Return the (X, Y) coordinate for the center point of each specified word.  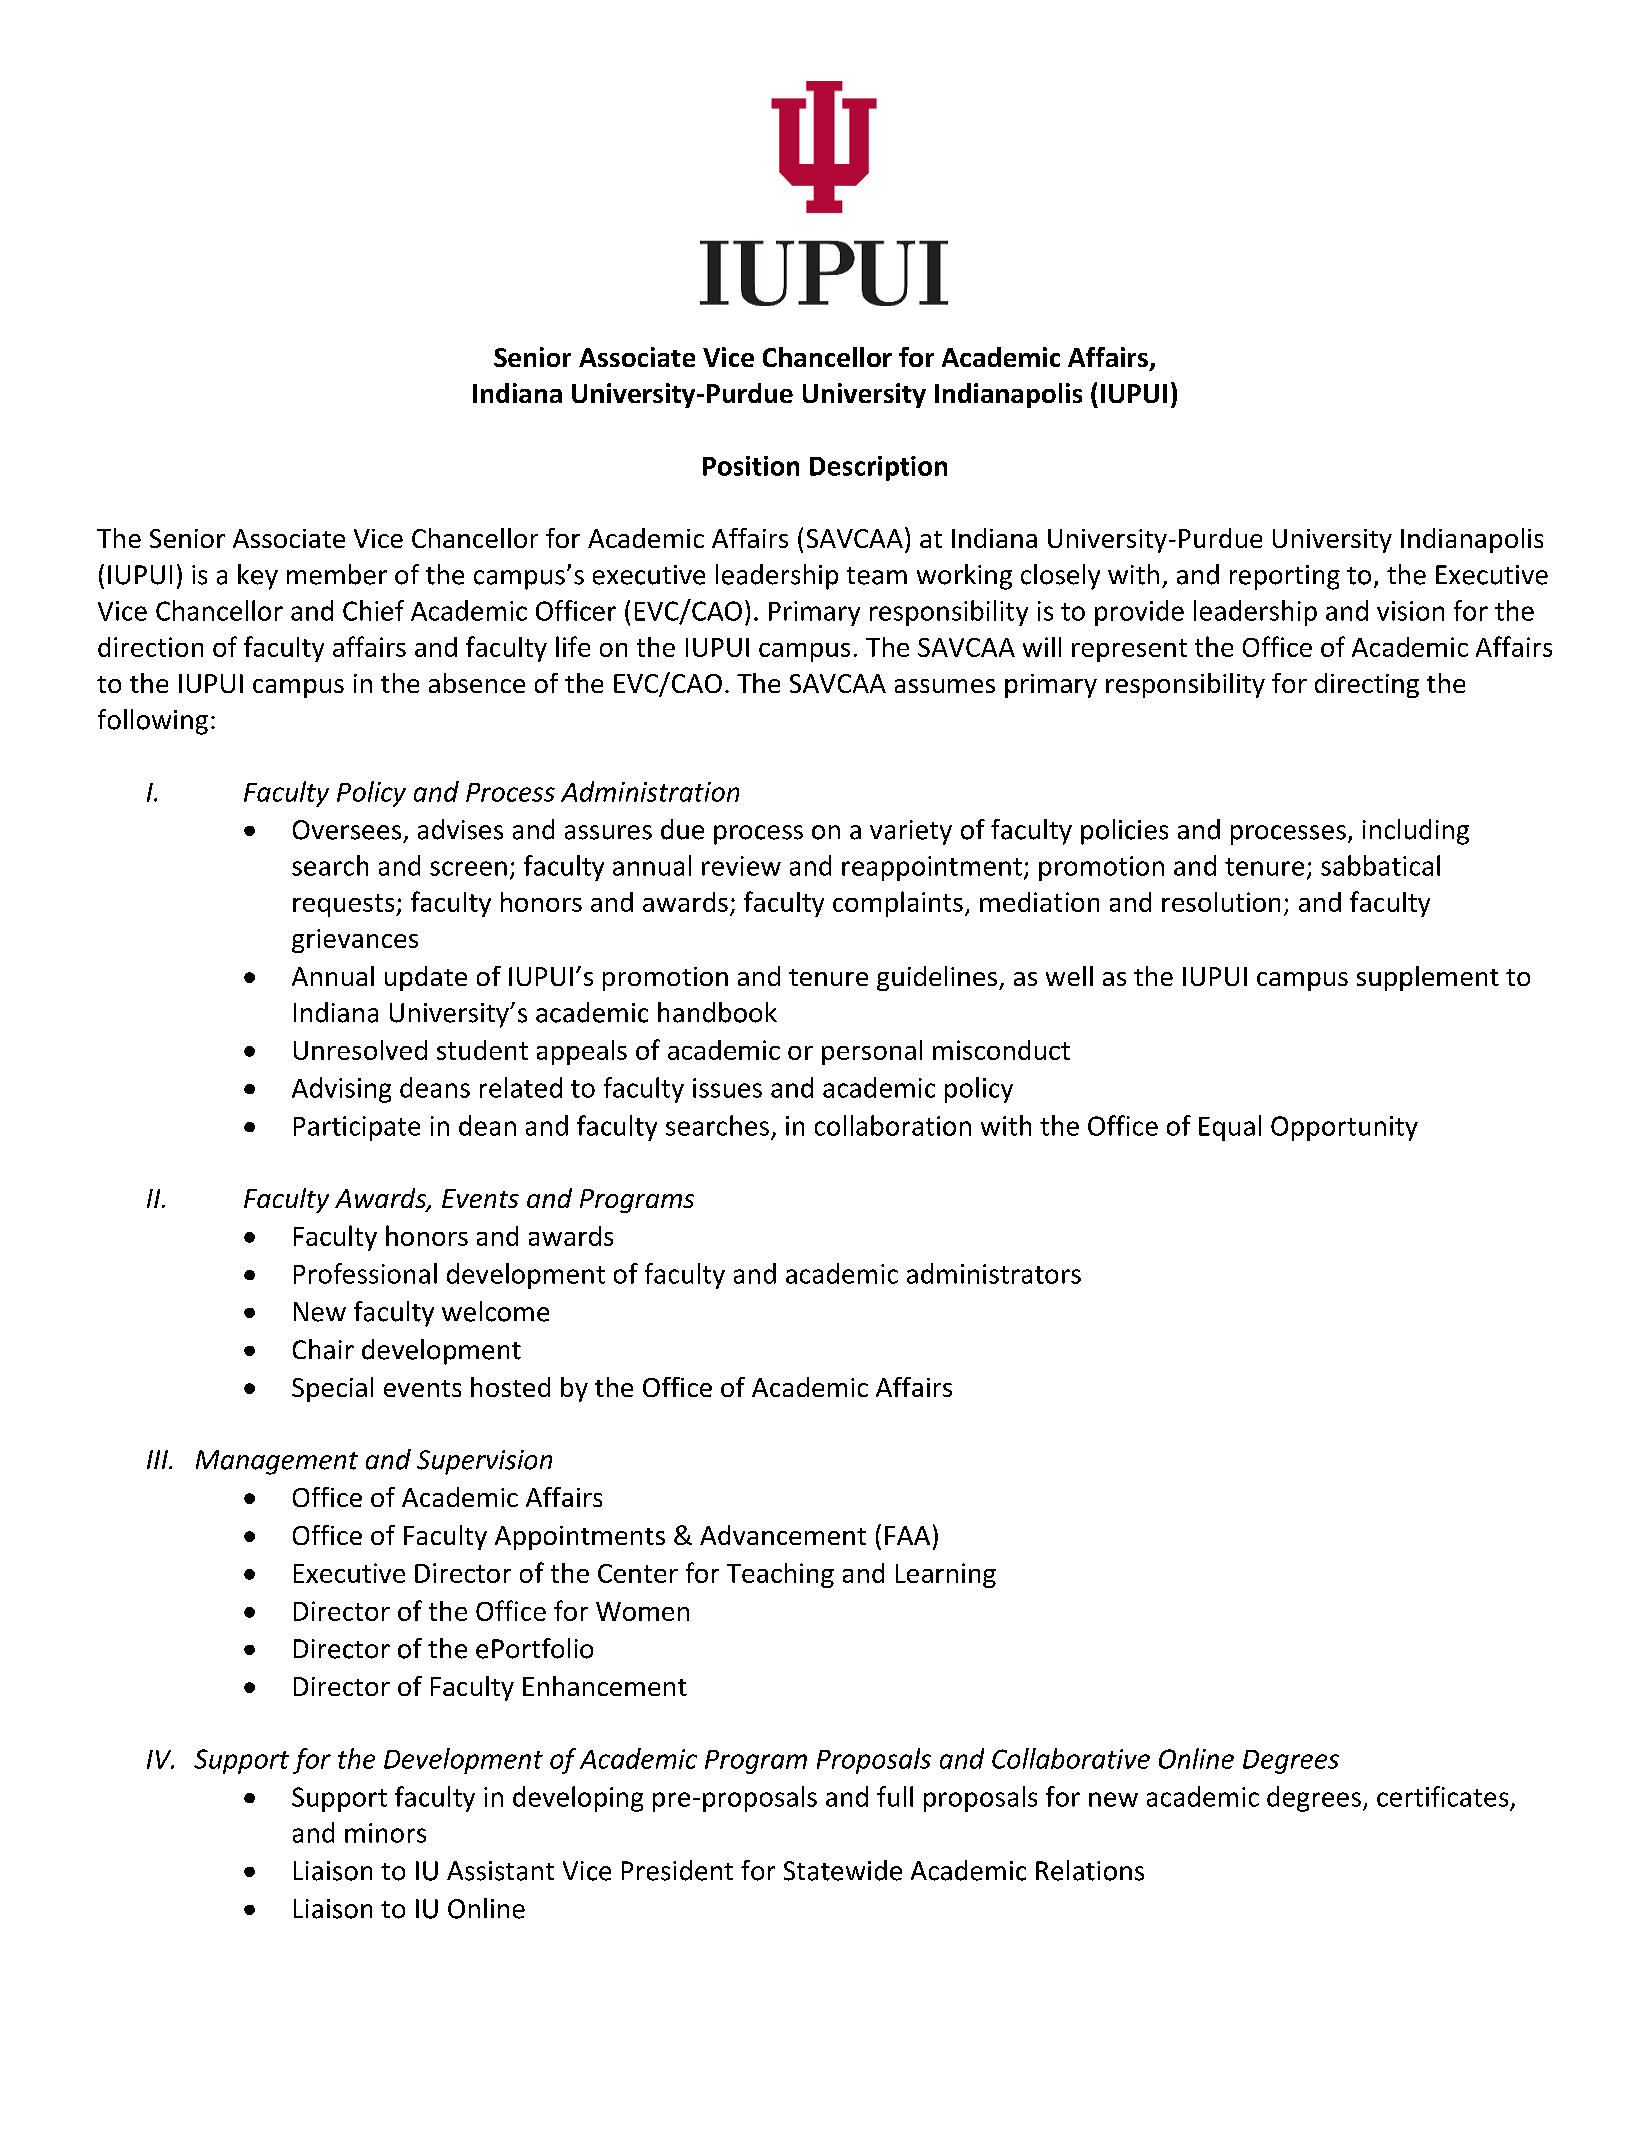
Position (751, 466)
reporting (1285, 577)
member (337, 574)
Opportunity (1344, 1128)
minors (385, 1833)
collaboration (893, 1125)
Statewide (843, 1870)
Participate (357, 1128)
